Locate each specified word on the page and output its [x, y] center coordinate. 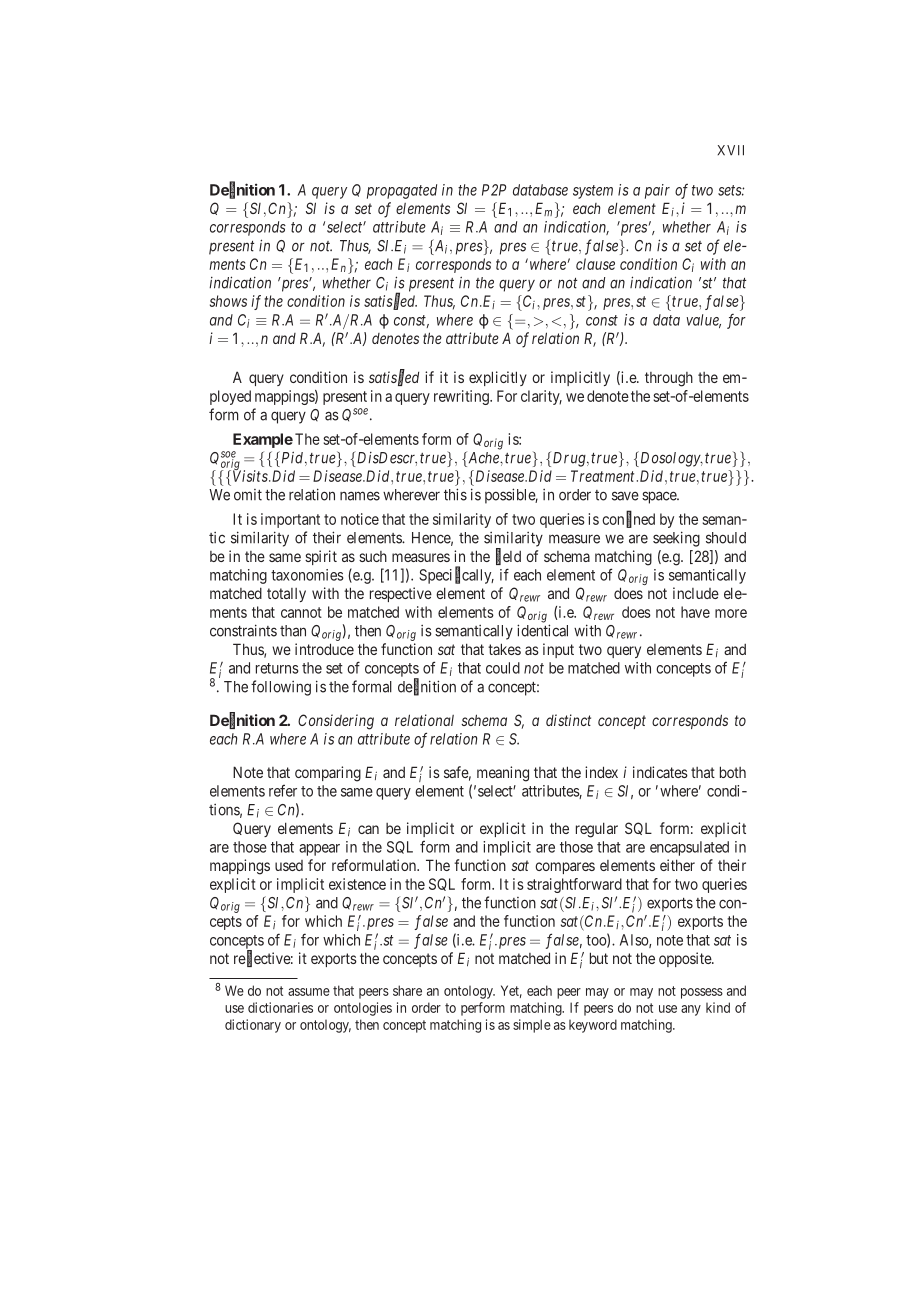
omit [248, 495]
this [455, 494]
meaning [503, 774]
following [281, 688]
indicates [660, 772]
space [660, 497]
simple [532, 1026]
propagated [402, 191]
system [593, 192]
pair [657, 191]
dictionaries [280, 1007]
